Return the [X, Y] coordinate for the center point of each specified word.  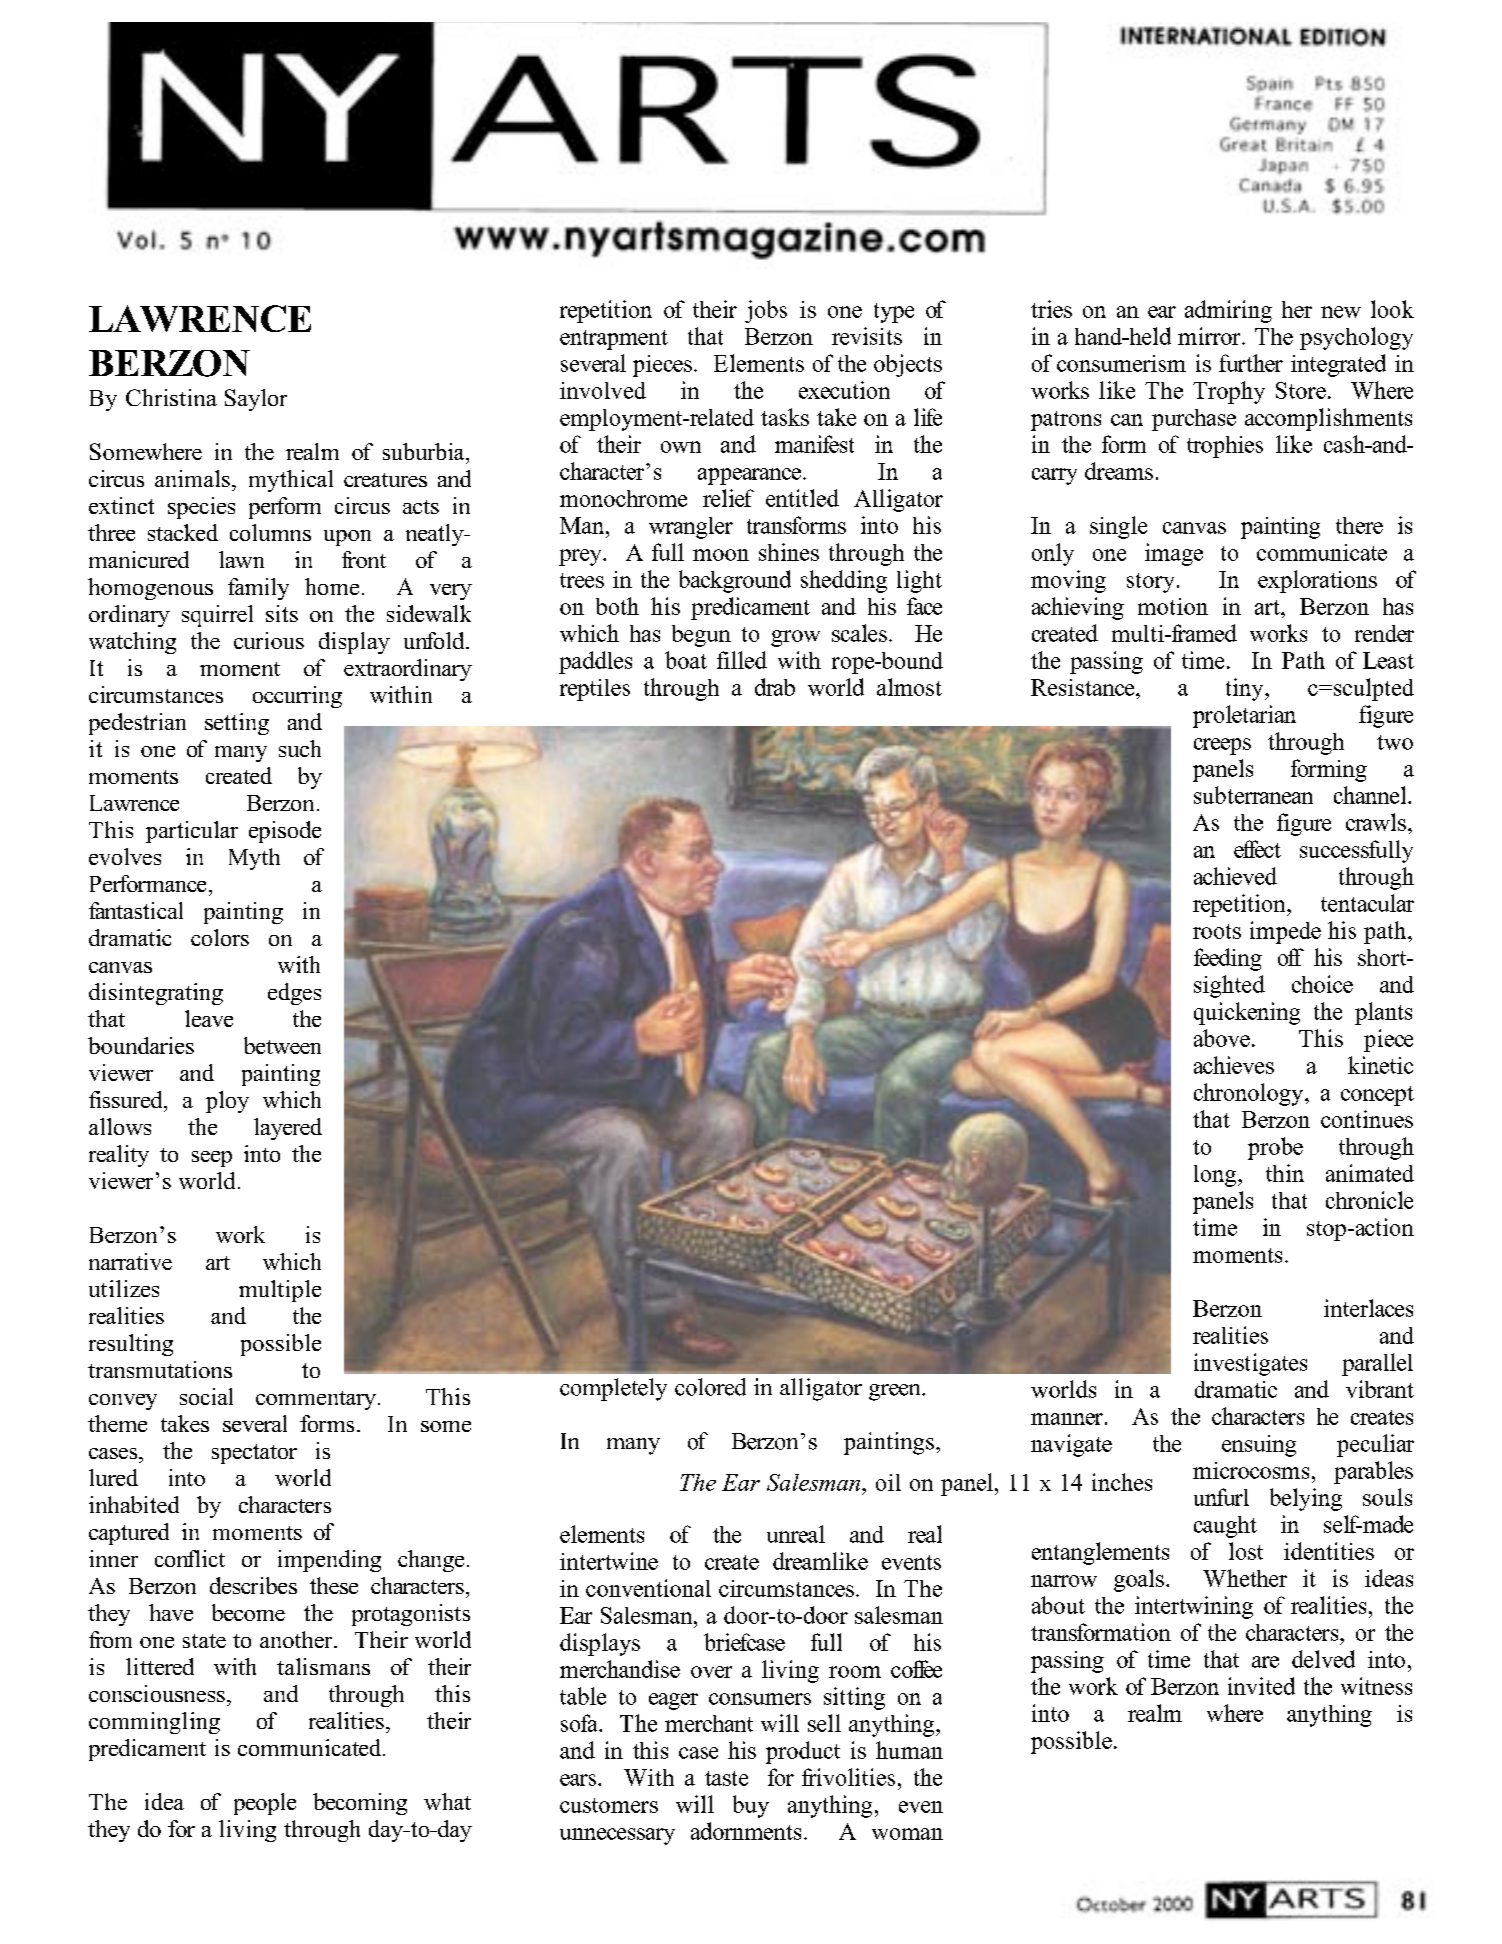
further [1251, 363]
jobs [766, 311]
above [1222, 1038]
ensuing [1259, 1446]
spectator [254, 1454]
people [265, 1804]
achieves [1234, 1065]
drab [775, 687]
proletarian [1244, 716]
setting [237, 724]
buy [751, 1806]
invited [1261, 1686]
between [282, 1045]
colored [710, 1387]
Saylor [256, 400]
